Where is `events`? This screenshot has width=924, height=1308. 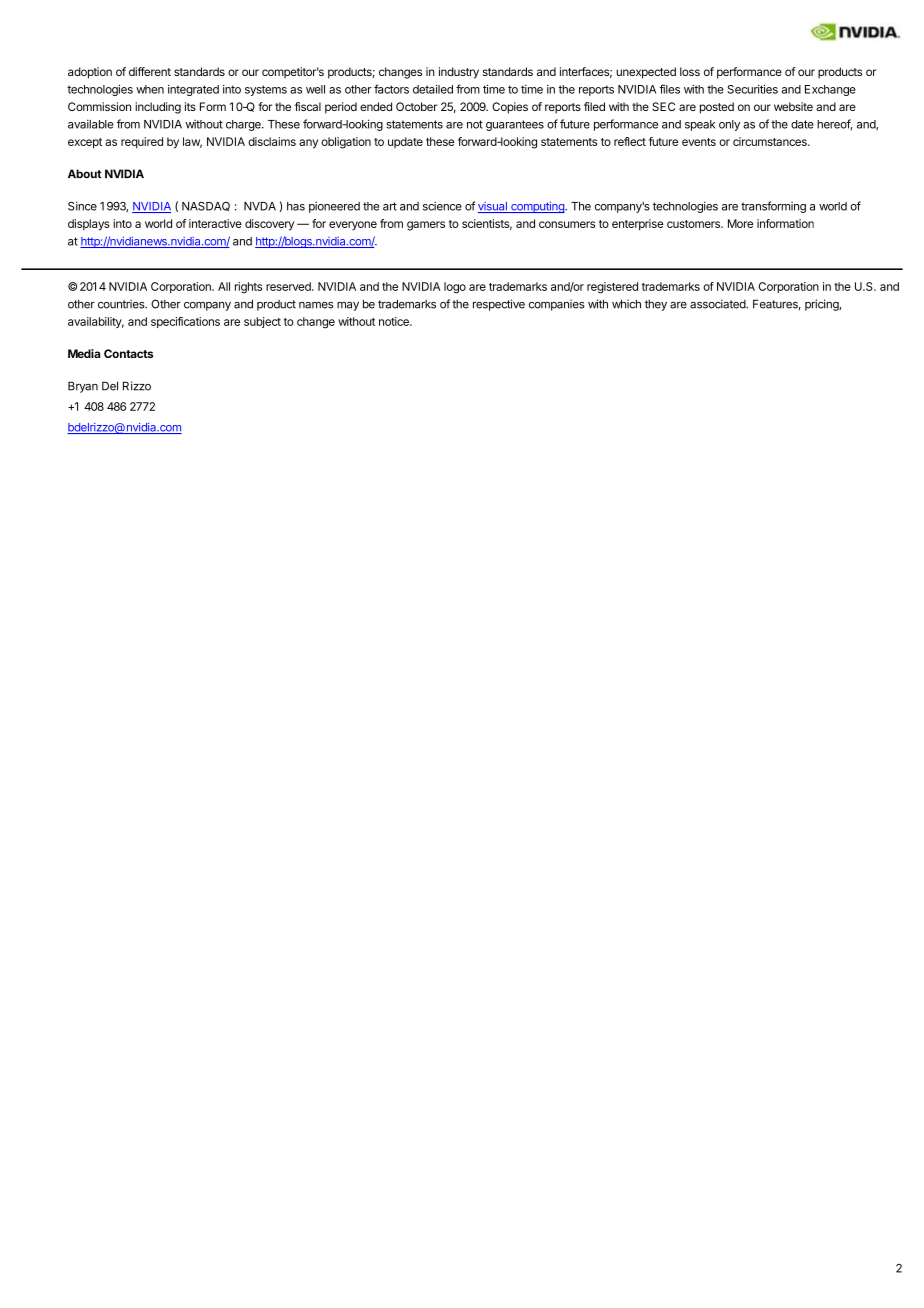 events is located at coordinates (699, 142).
